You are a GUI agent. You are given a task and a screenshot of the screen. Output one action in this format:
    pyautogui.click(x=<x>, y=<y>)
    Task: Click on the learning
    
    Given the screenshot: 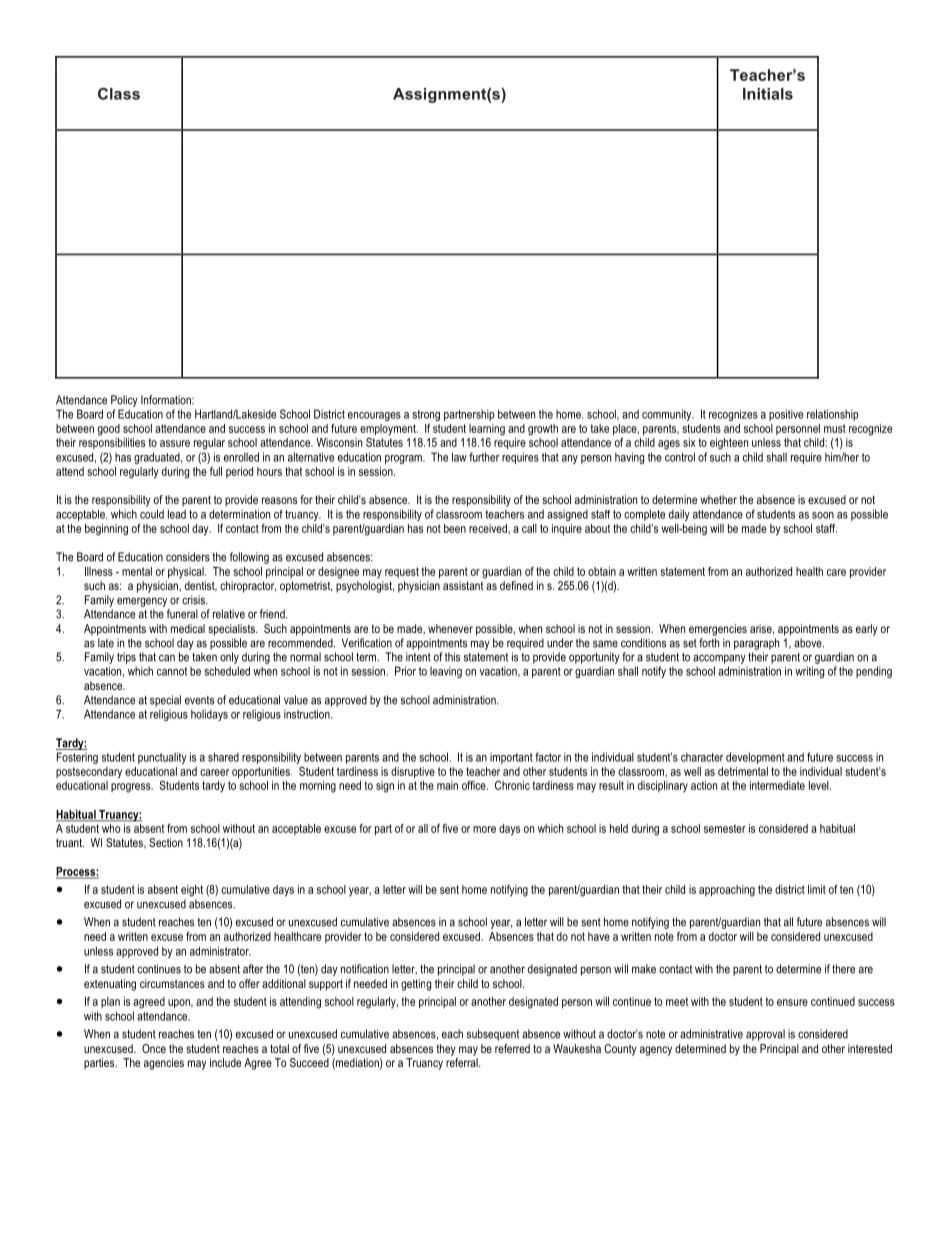 What is the action you would take?
    pyautogui.click(x=487, y=430)
